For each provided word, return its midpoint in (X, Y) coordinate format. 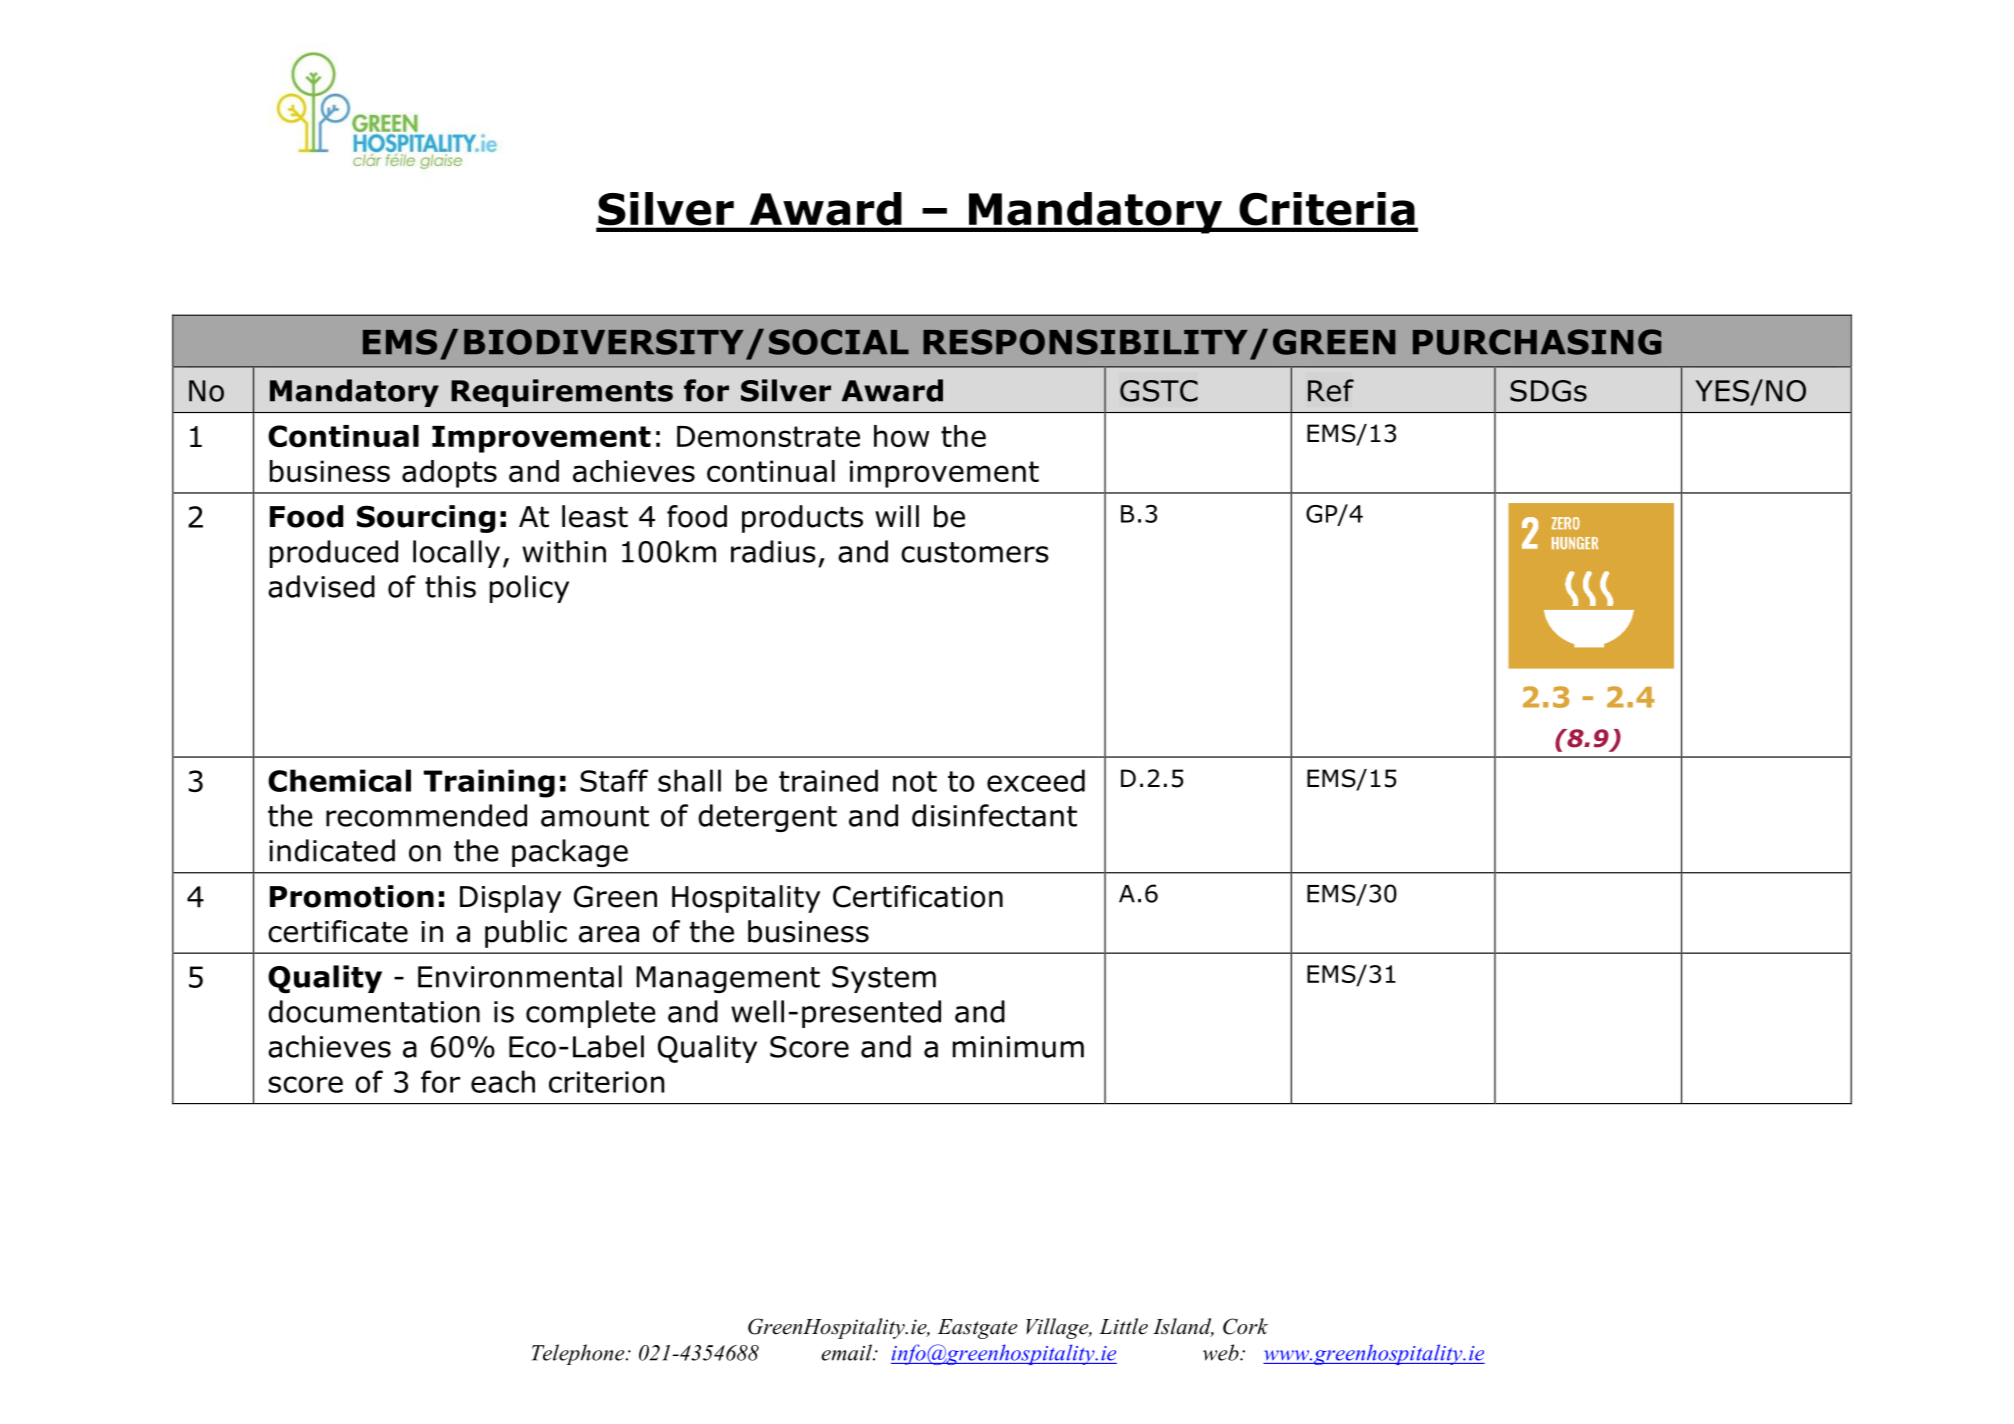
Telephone (579, 1354)
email (847, 1352)
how (901, 436)
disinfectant (994, 815)
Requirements (562, 393)
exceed (1036, 780)
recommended (426, 815)
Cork (1245, 1326)
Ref (1331, 390)
